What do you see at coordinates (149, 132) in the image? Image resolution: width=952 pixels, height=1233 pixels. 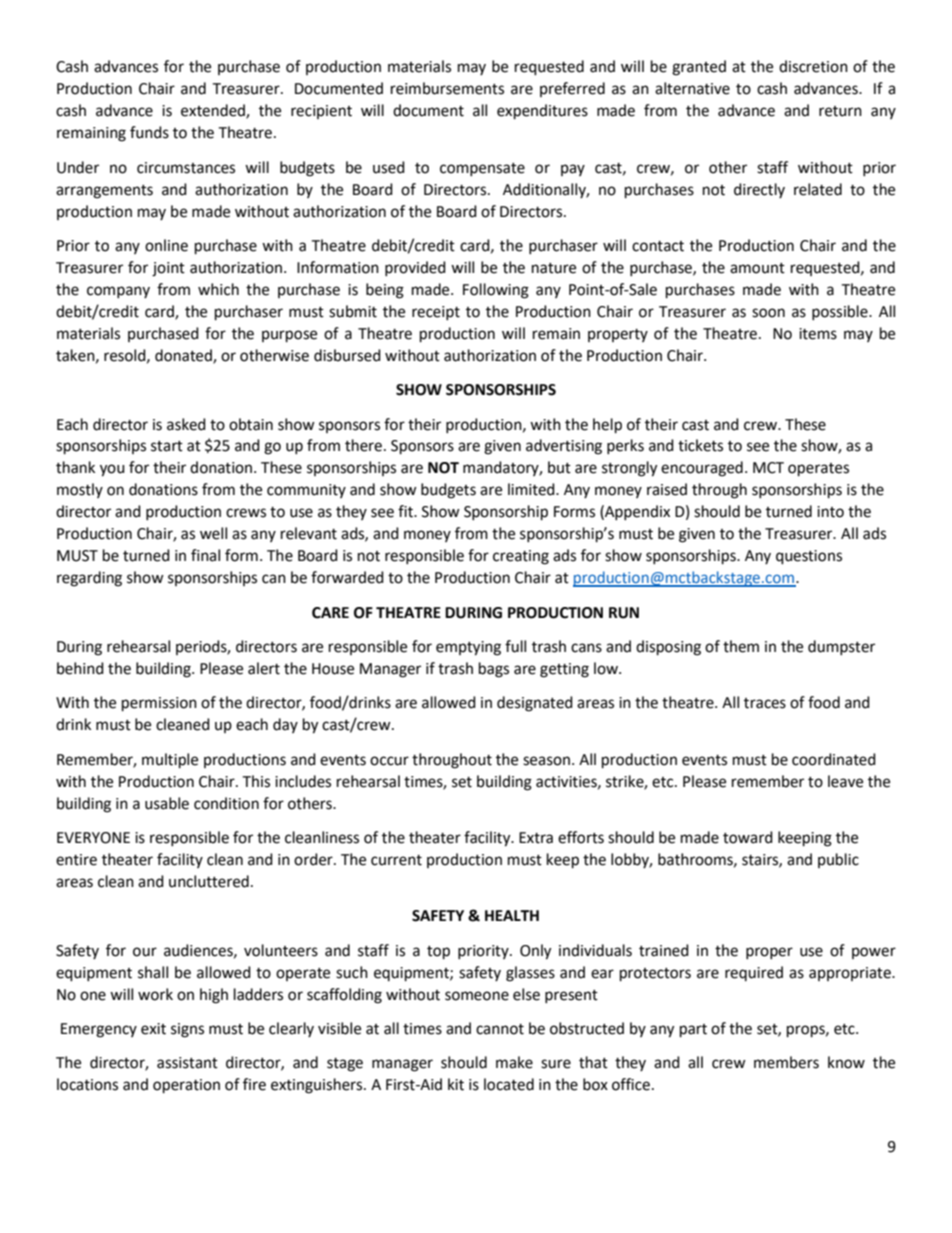 I see `funds` at bounding box center [149, 132].
